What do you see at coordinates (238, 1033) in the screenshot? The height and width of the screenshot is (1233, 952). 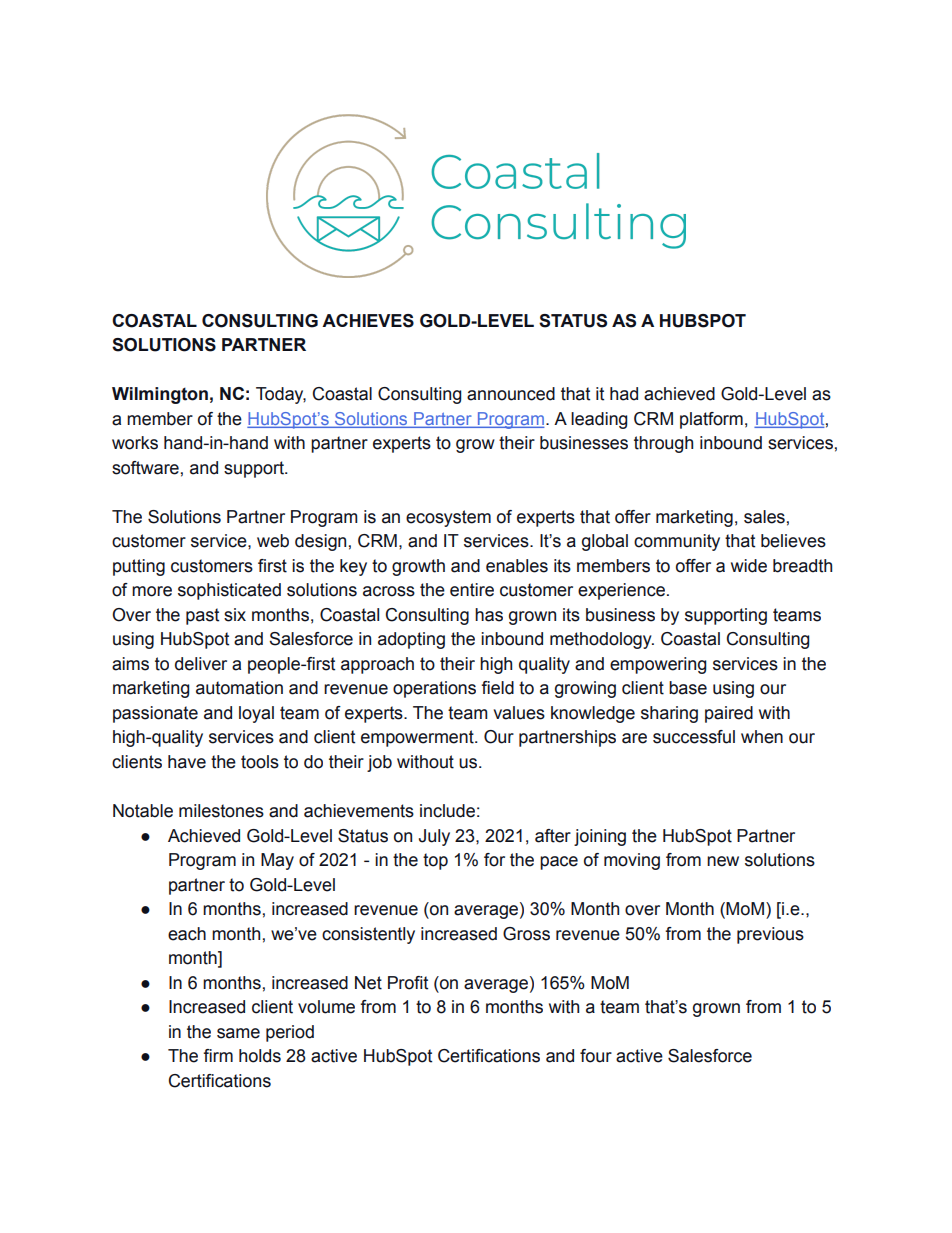 I see `same` at bounding box center [238, 1033].
